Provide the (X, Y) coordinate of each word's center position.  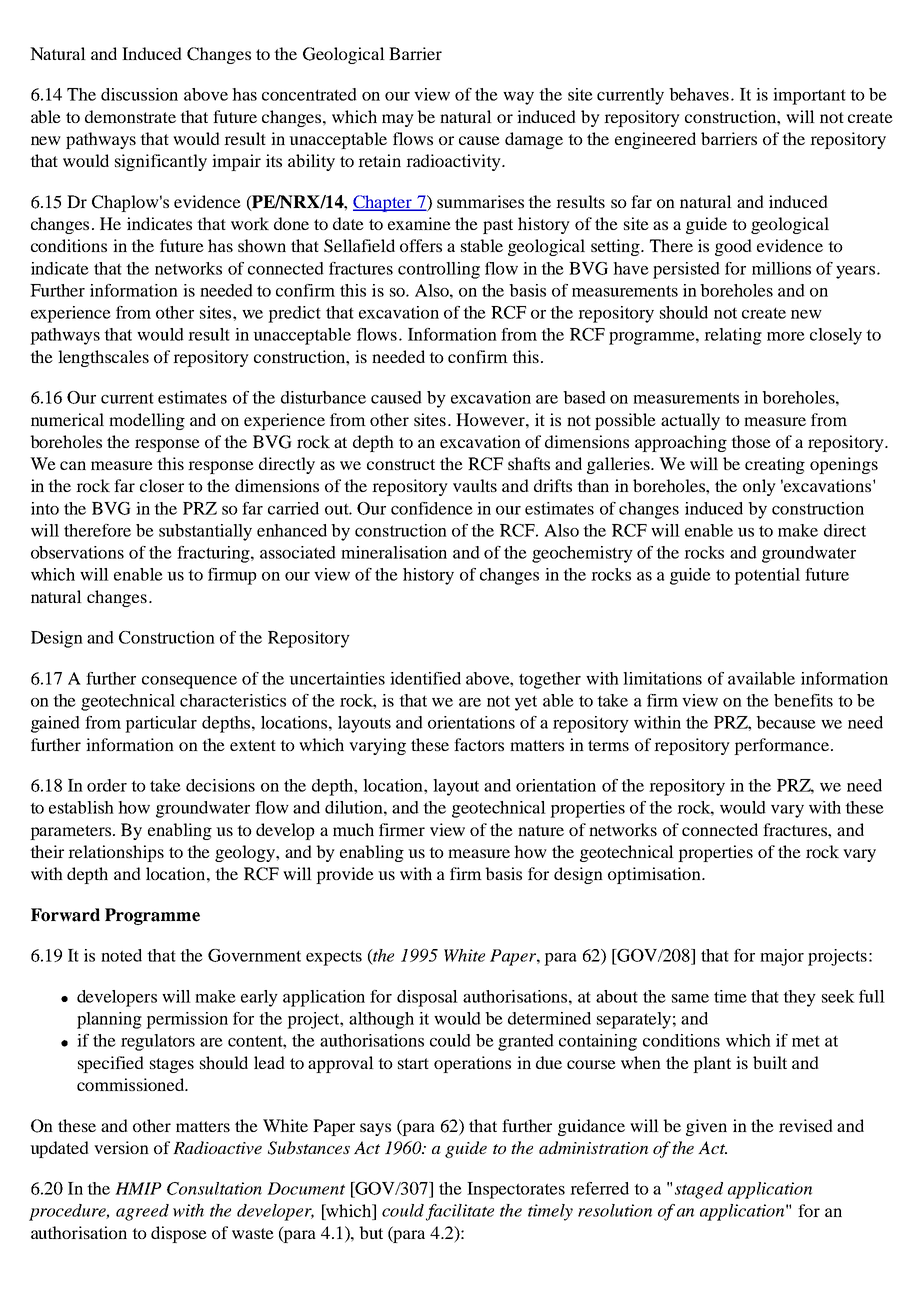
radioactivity (454, 162)
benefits (803, 700)
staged (699, 1190)
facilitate (460, 1212)
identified (425, 678)
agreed (142, 1212)
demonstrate (130, 116)
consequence (189, 682)
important (809, 96)
